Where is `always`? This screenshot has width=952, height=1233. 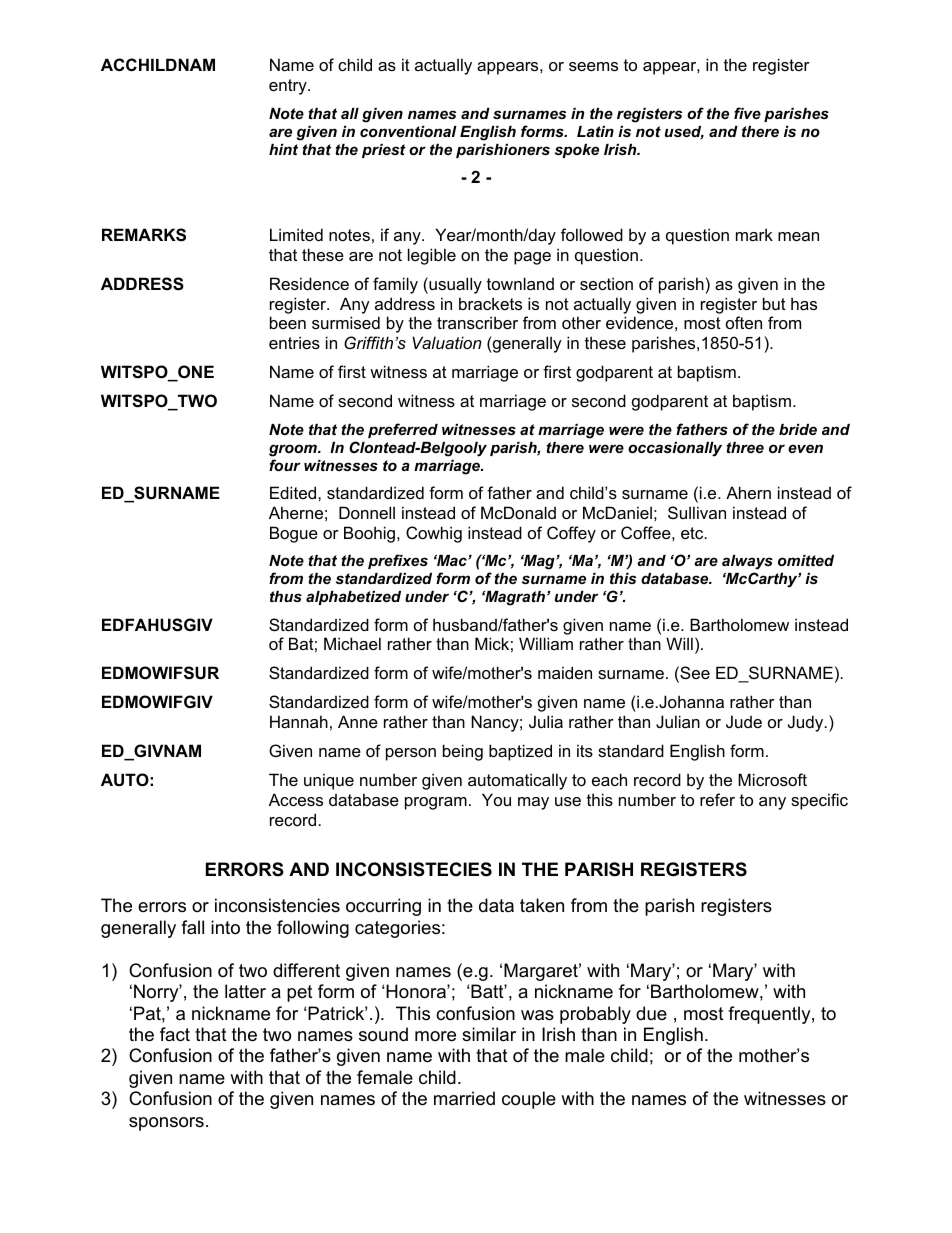 always is located at coordinates (747, 564).
